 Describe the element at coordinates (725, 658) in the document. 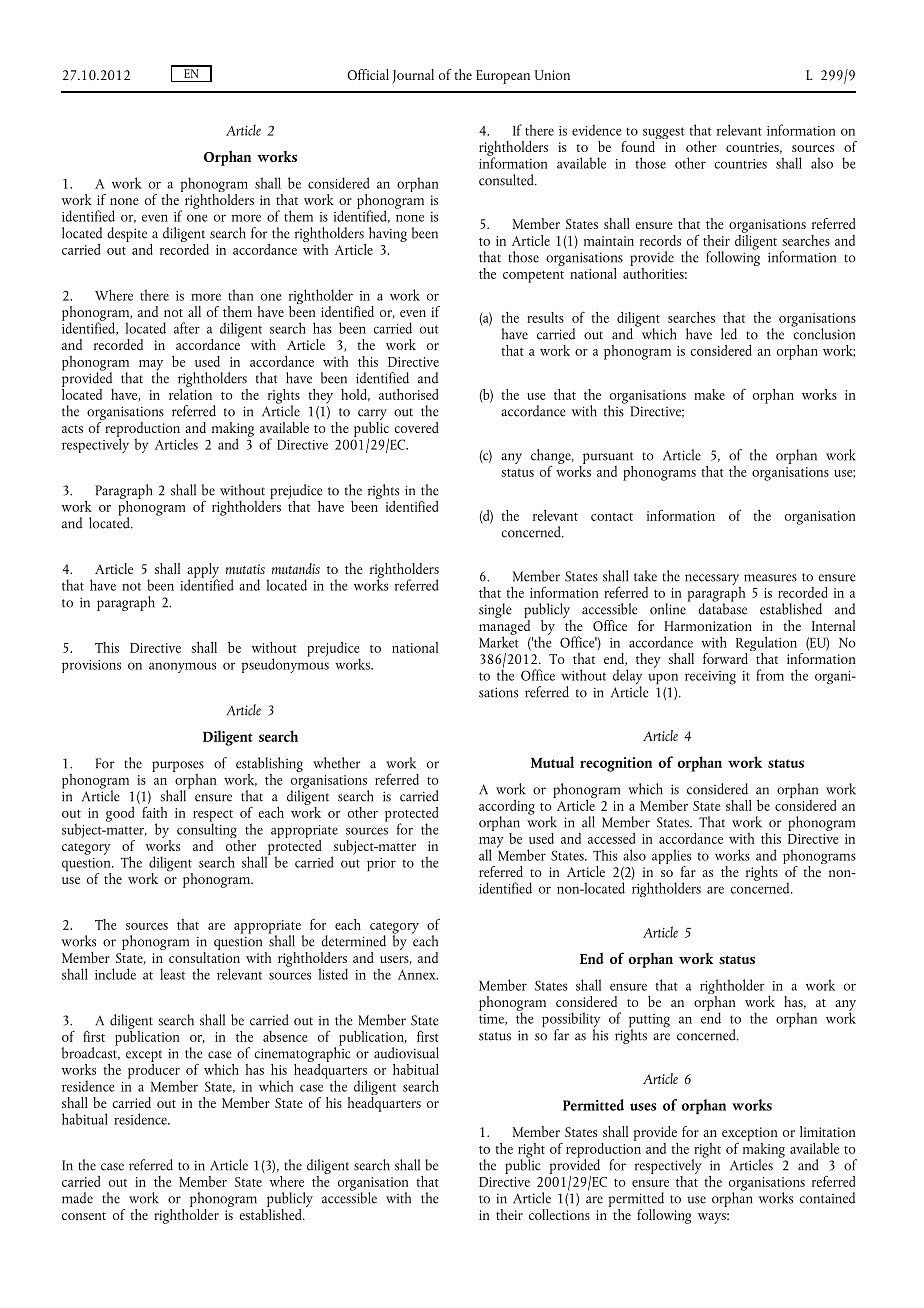

I see `forward` at that location.
